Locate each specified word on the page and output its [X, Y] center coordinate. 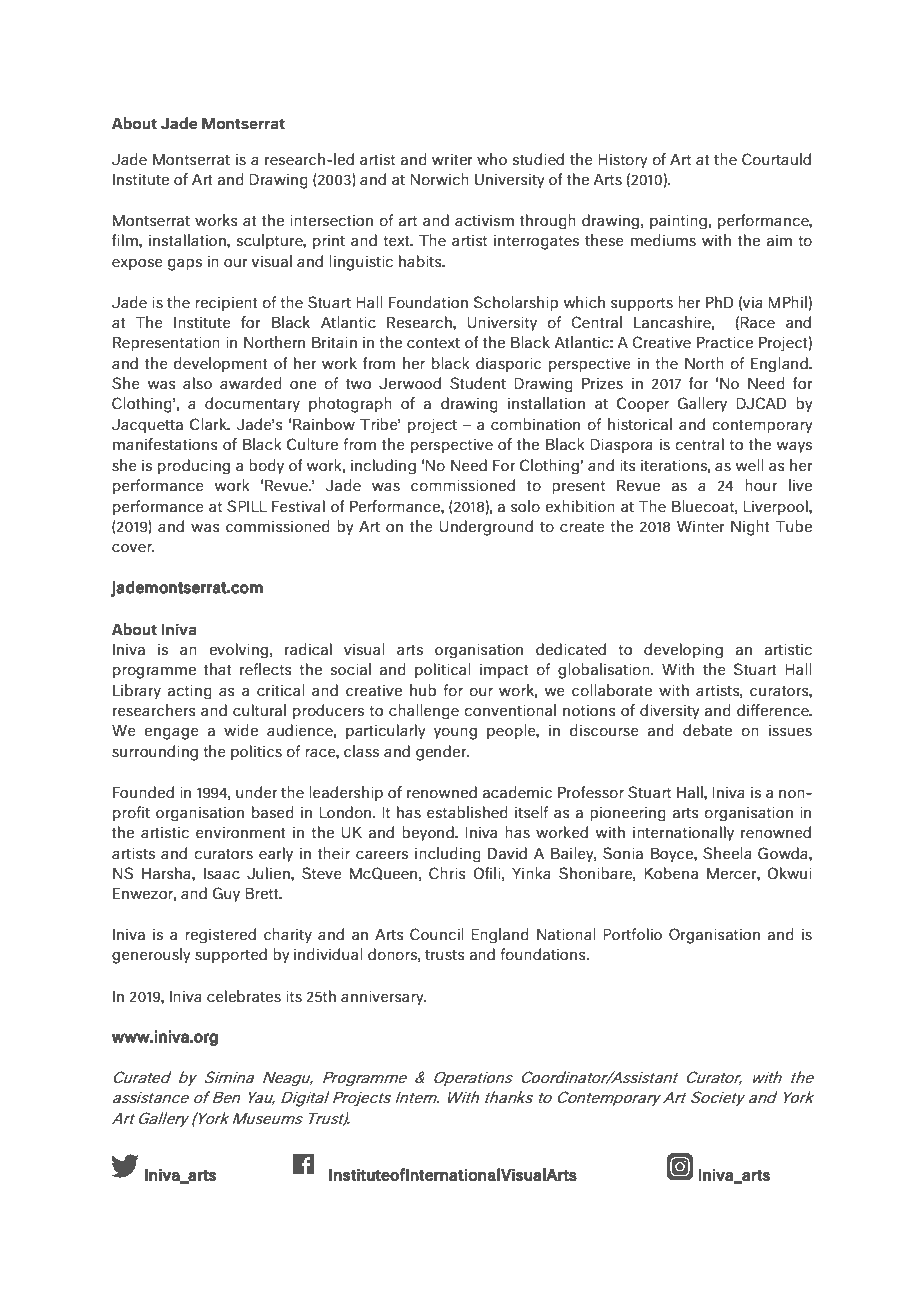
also [197, 383]
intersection [331, 220]
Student [478, 383]
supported [231, 956]
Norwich [439, 179]
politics [256, 753]
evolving [238, 650]
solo [525, 506]
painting [679, 221]
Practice [725, 342]
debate [707, 730]
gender [442, 753]
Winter [701, 526]
